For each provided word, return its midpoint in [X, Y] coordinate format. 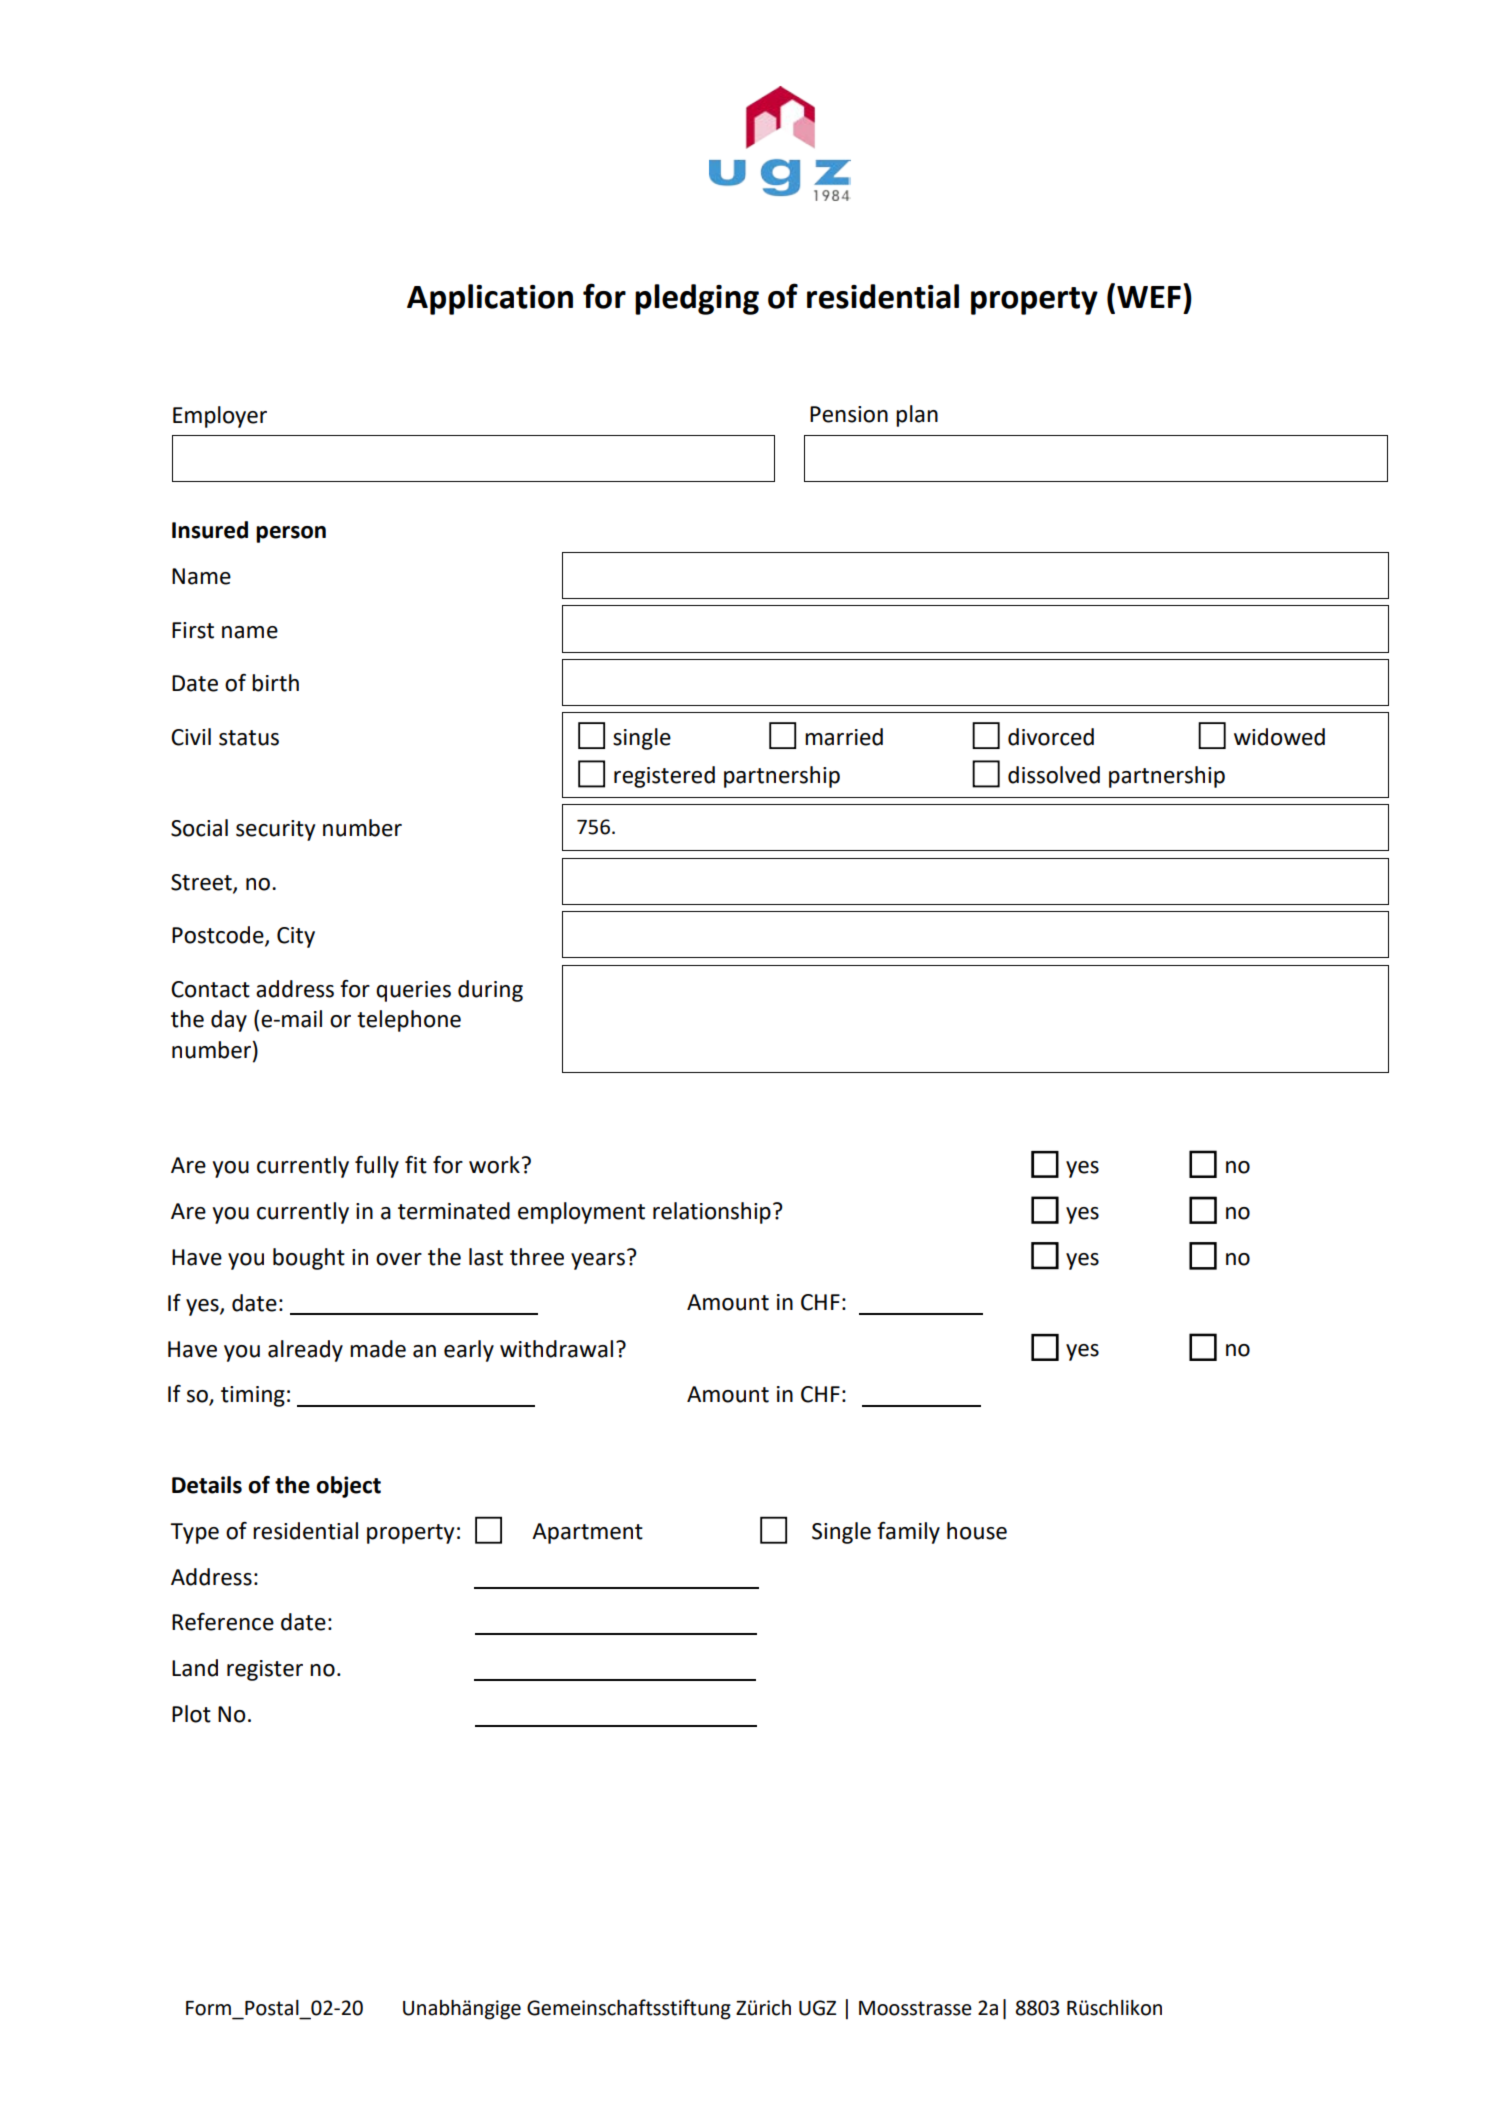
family [908, 1533]
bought [309, 1259]
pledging [697, 299]
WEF [1149, 297]
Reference [223, 1622]
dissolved [1054, 775]
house [977, 1531]
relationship [712, 1213]
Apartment [587, 1533]
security [275, 830]
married [844, 737]
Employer [220, 417]
